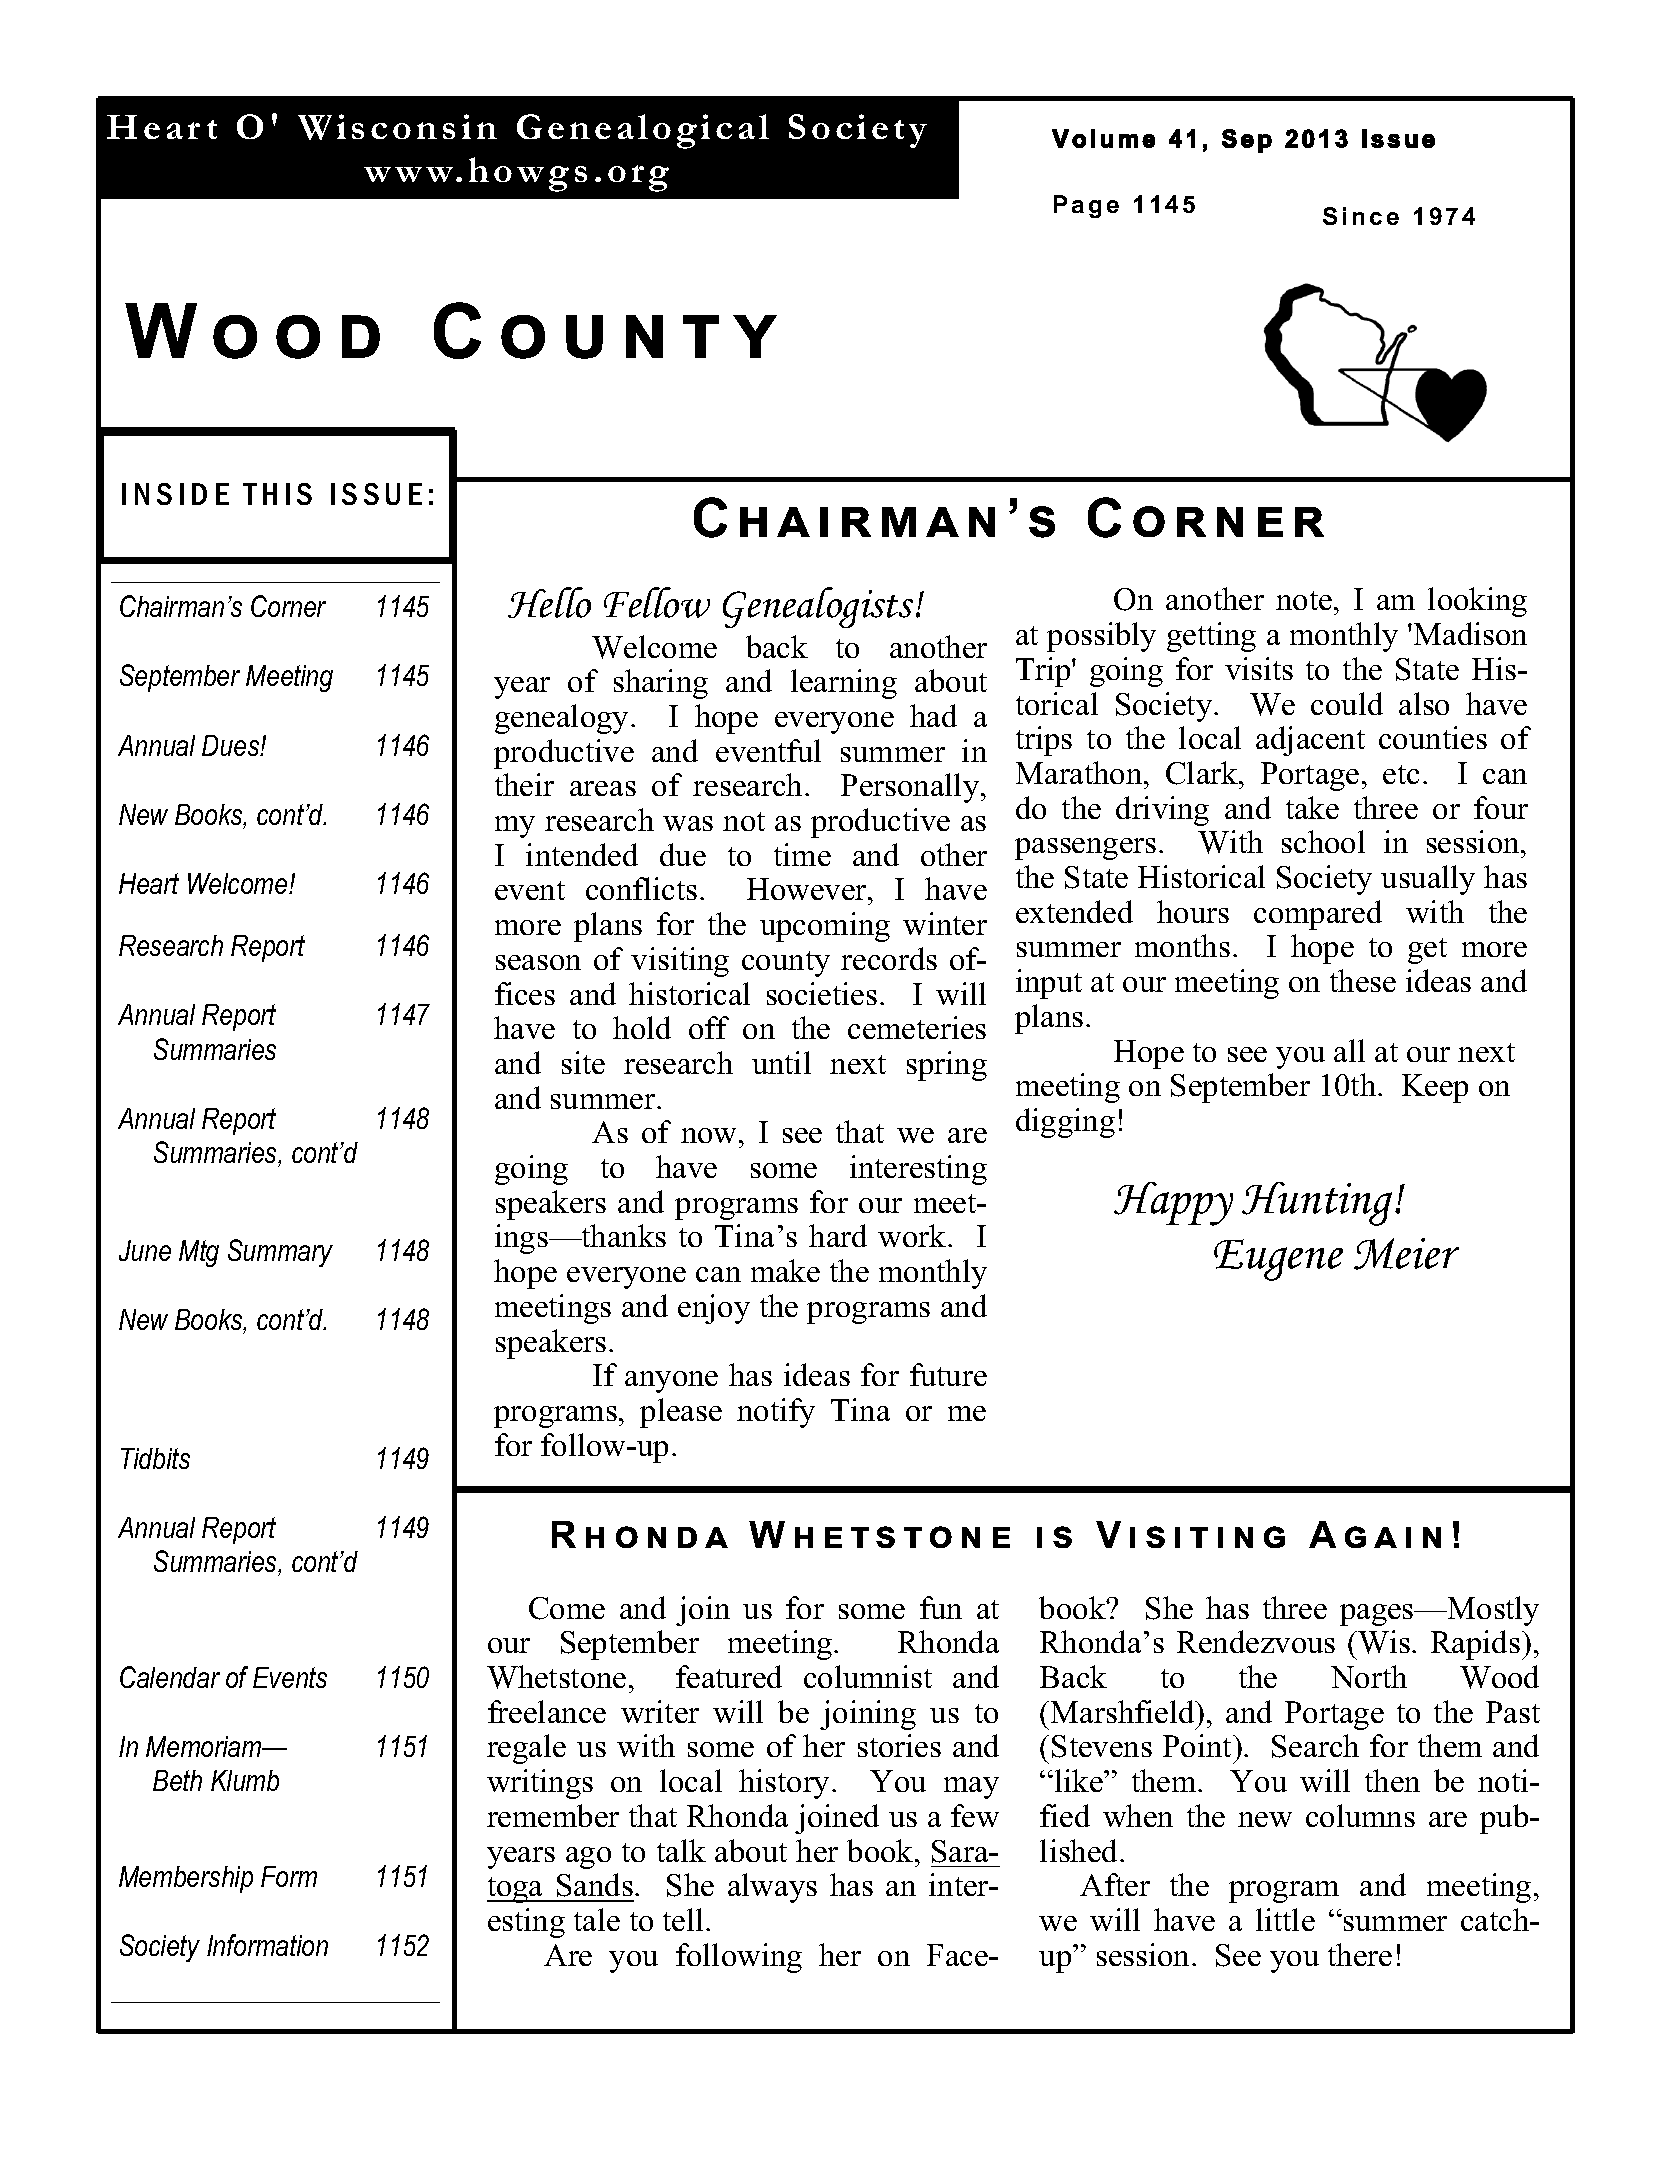  Describe the element at coordinates (1285, 1919) in the screenshot. I see `little` at that location.
